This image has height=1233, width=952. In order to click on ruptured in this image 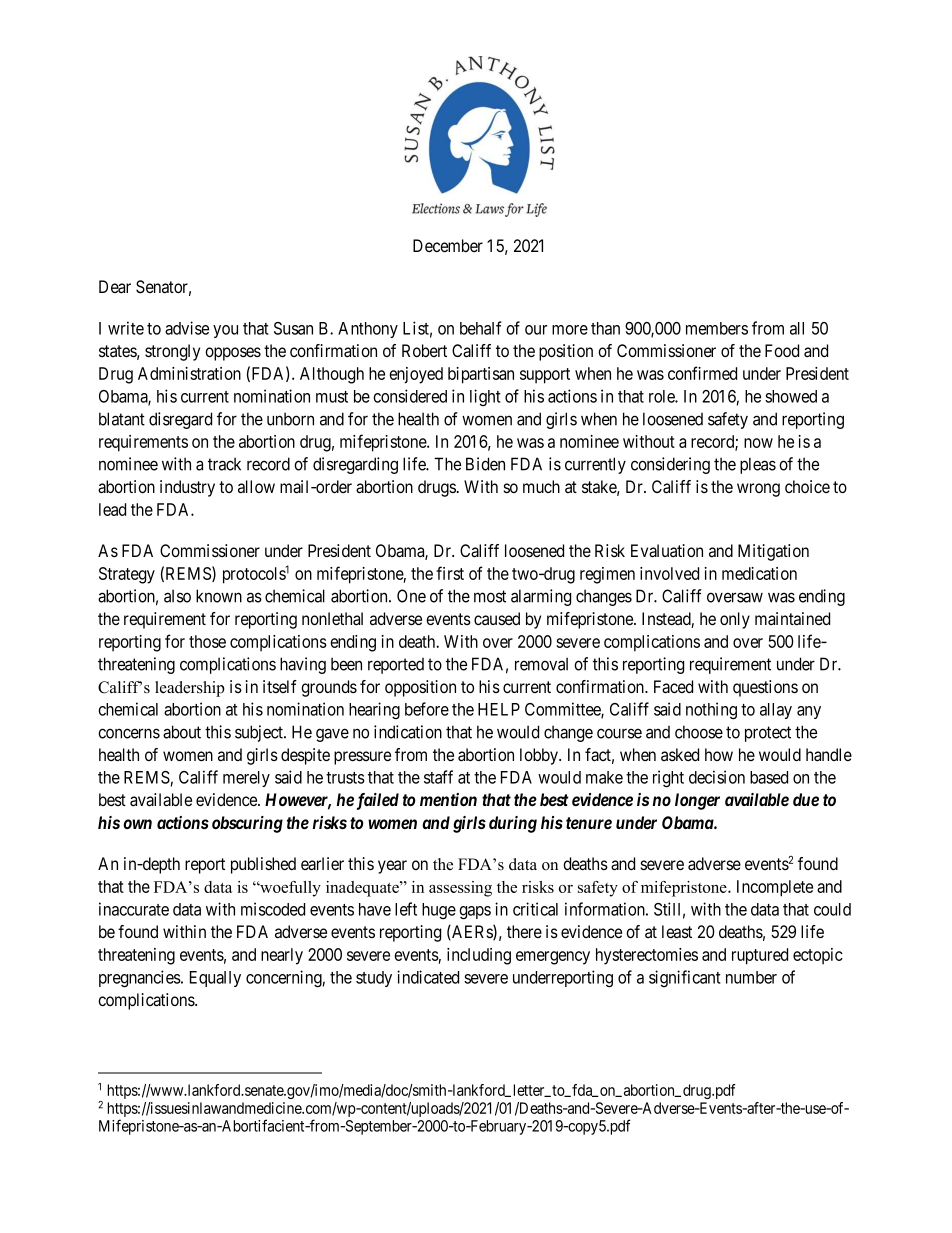, I will do `click(760, 956)`.
